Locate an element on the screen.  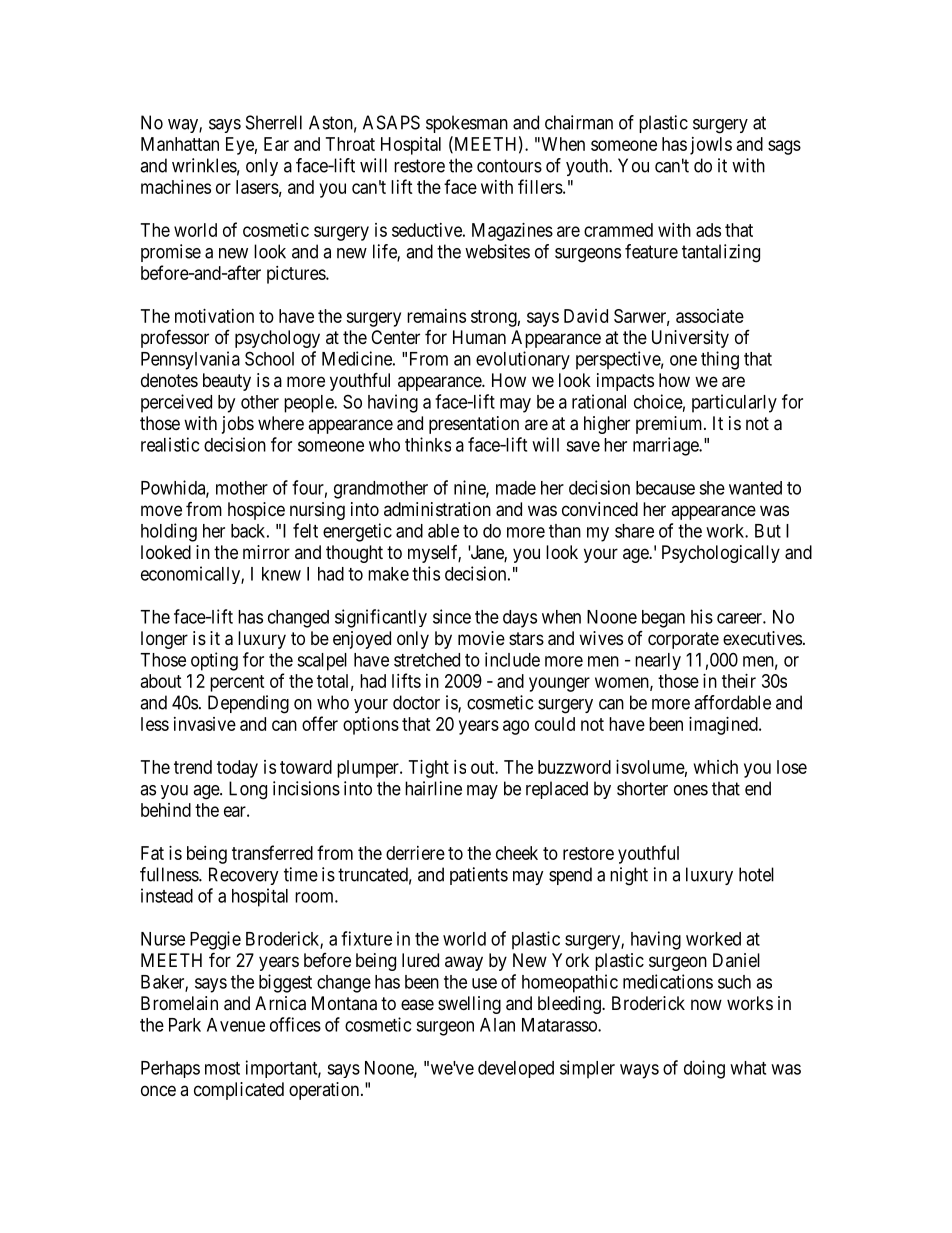
doing is located at coordinates (704, 1069).
